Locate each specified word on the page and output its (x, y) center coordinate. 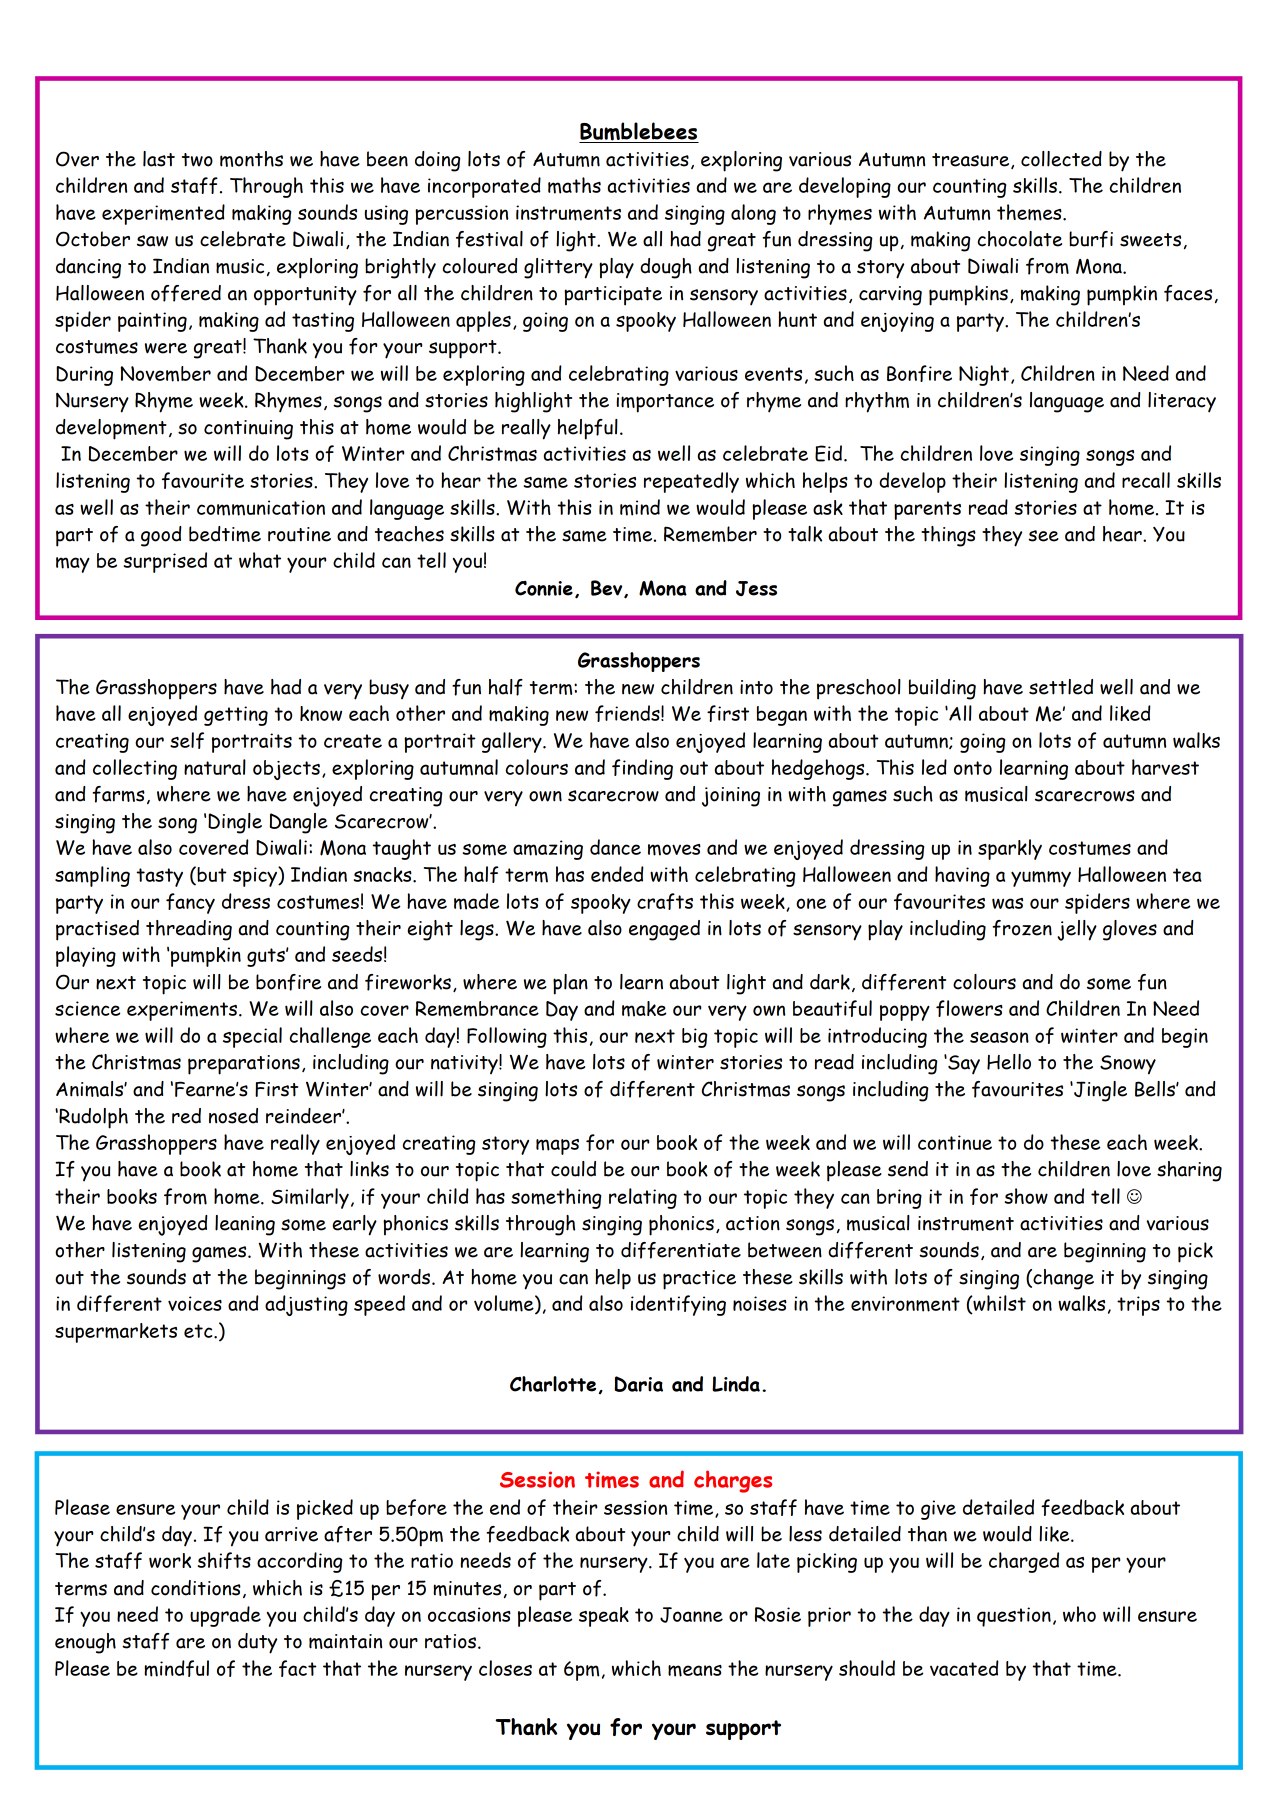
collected (1061, 159)
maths (574, 185)
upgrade (225, 1616)
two (197, 160)
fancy (190, 903)
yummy (1041, 879)
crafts (665, 901)
